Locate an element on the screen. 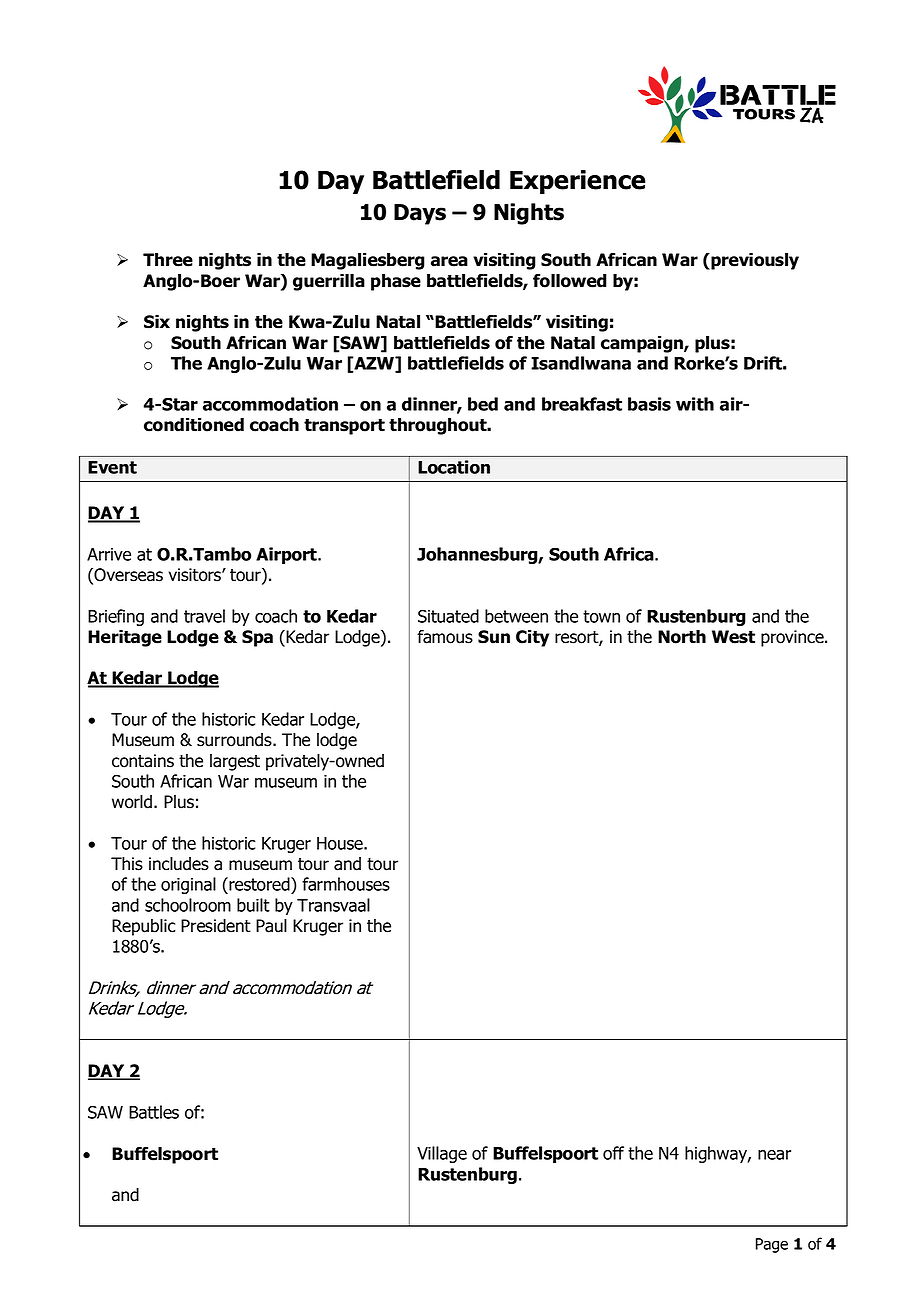  Page is located at coordinates (772, 1245).
